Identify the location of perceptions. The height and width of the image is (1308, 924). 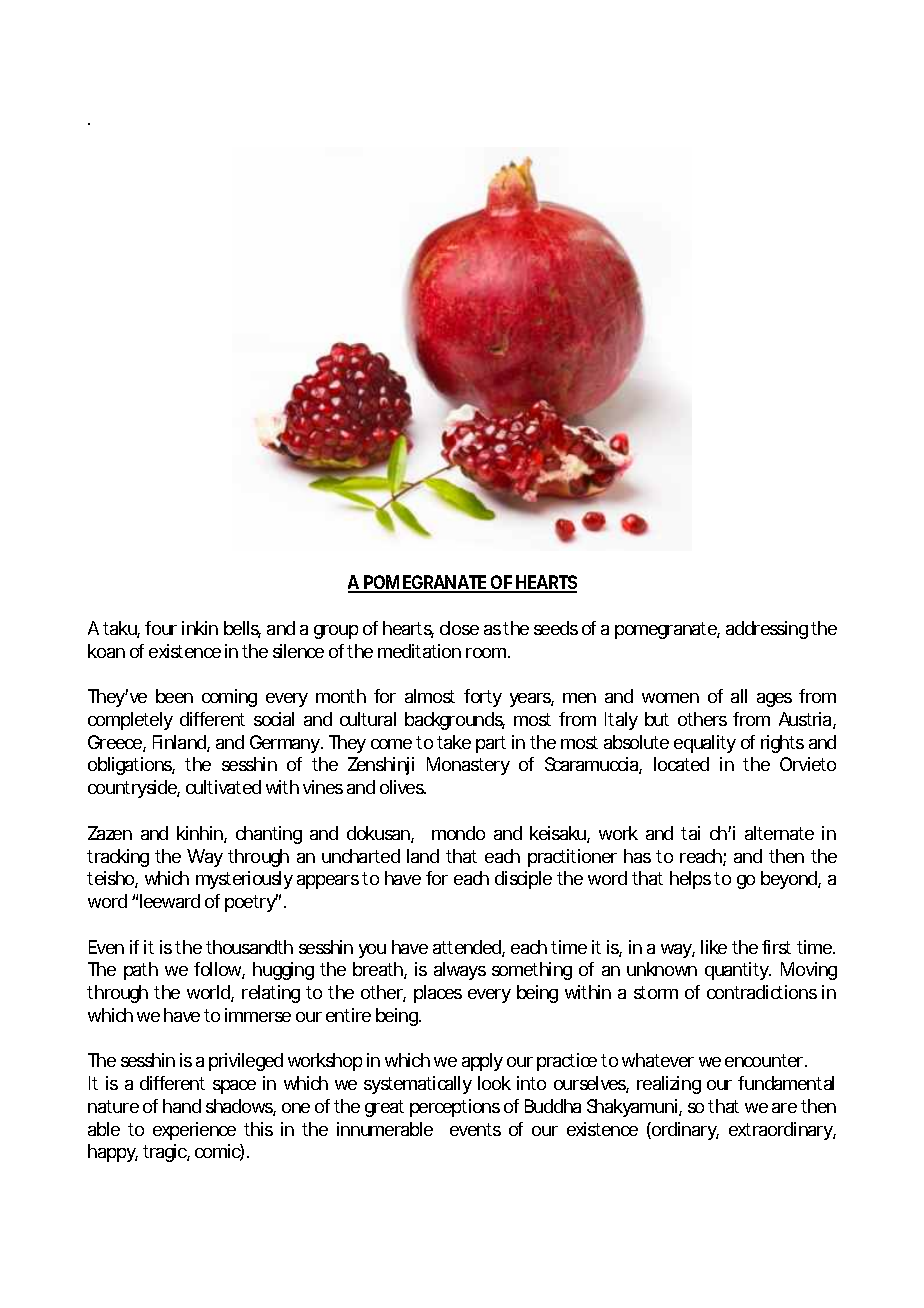
(455, 1108).
